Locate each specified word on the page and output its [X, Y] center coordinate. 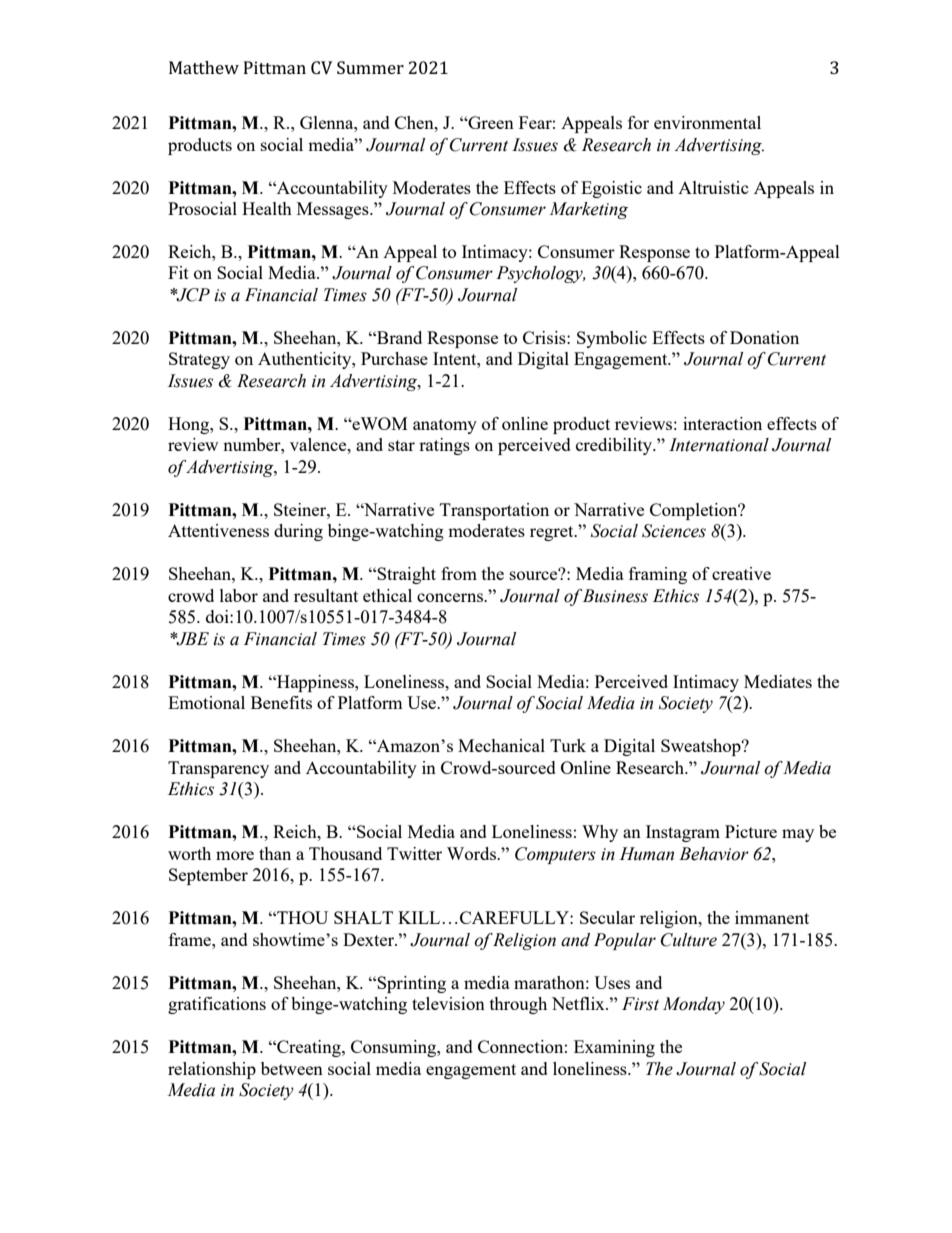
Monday [694, 1005]
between [292, 1068]
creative [741, 573]
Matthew [204, 67]
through [518, 1005]
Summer [370, 67]
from [459, 573]
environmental [707, 122]
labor [239, 595]
